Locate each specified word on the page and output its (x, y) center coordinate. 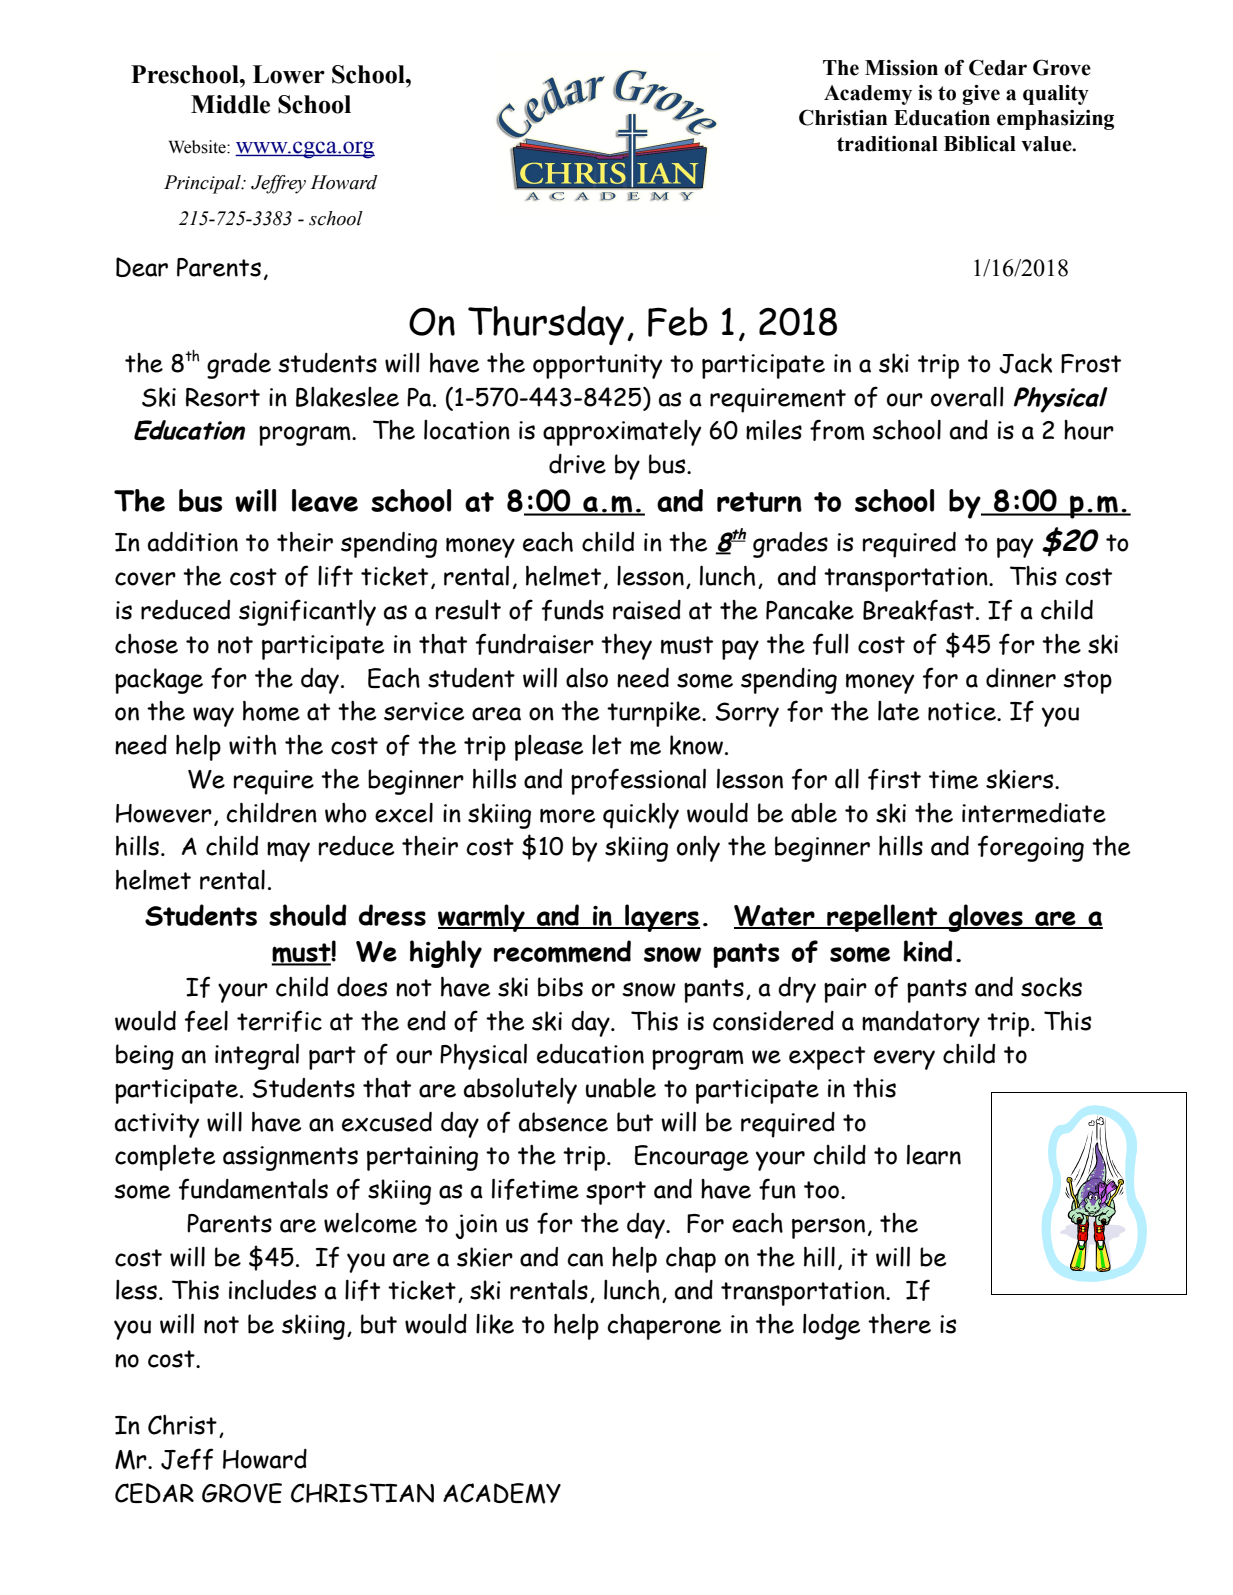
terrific (279, 1021)
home (271, 710)
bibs (560, 987)
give (981, 95)
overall (967, 397)
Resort (223, 397)
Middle (230, 104)
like (495, 1324)
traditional (887, 144)
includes (272, 1289)
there (899, 1323)
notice (963, 711)
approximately (622, 433)
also (587, 678)
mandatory (921, 1024)
